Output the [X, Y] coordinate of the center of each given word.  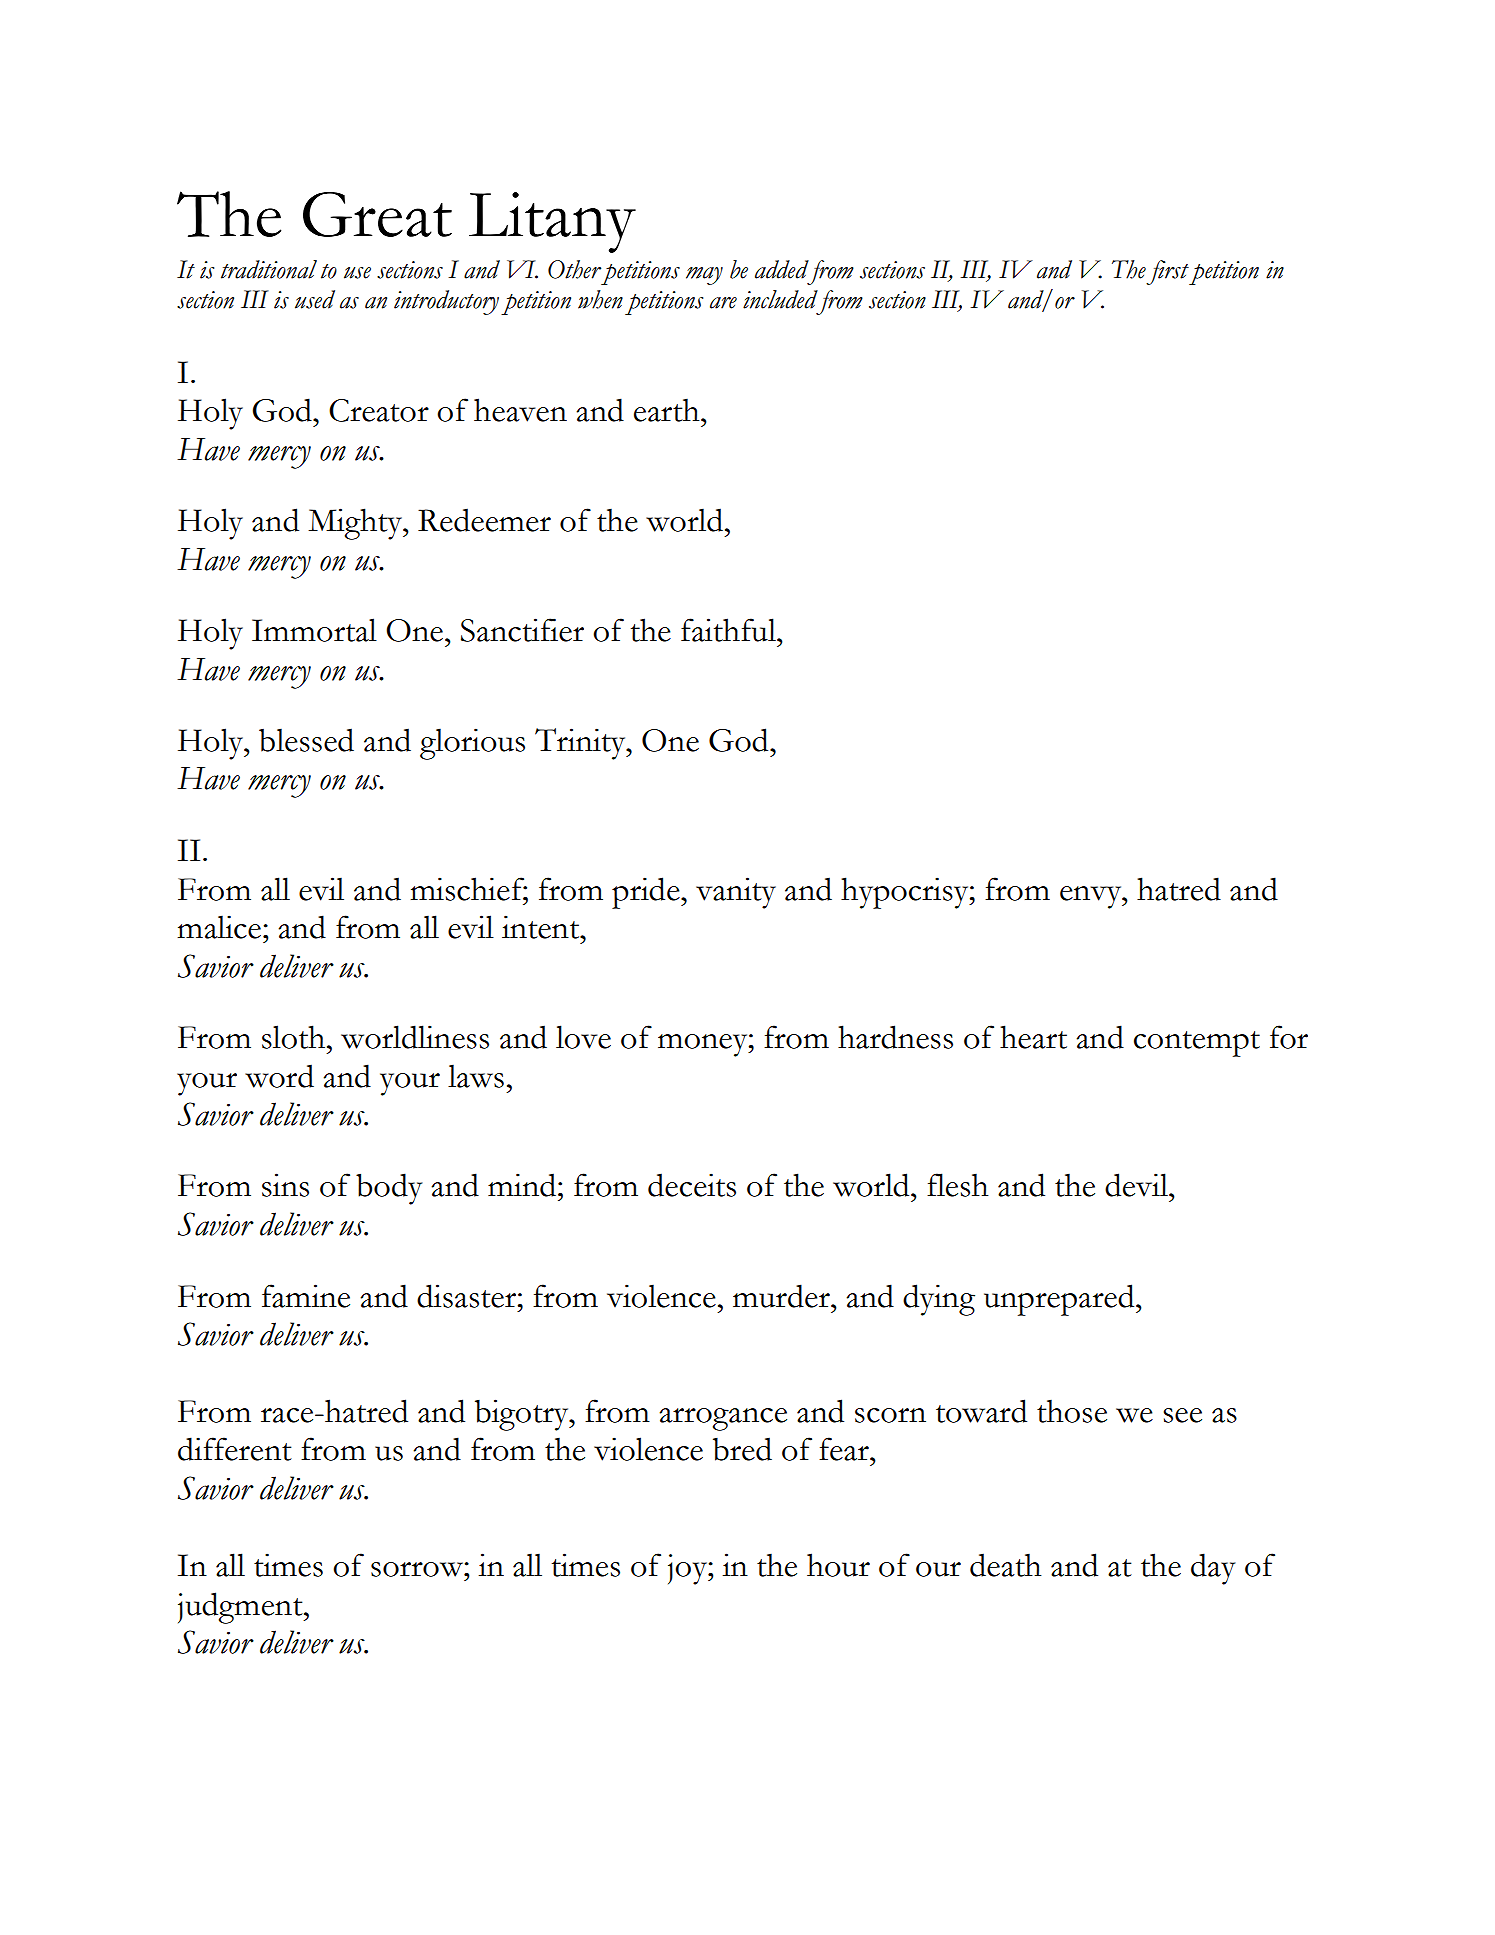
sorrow [418, 1569]
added [782, 269]
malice [219, 927]
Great [377, 214]
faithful [729, 630]
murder [782, 1296]
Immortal [314, 630]
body [389, 1189]
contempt [1197, 1044]
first [1168, 272]
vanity [736, 893]
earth [668, 410]
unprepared [1060, 1300]
